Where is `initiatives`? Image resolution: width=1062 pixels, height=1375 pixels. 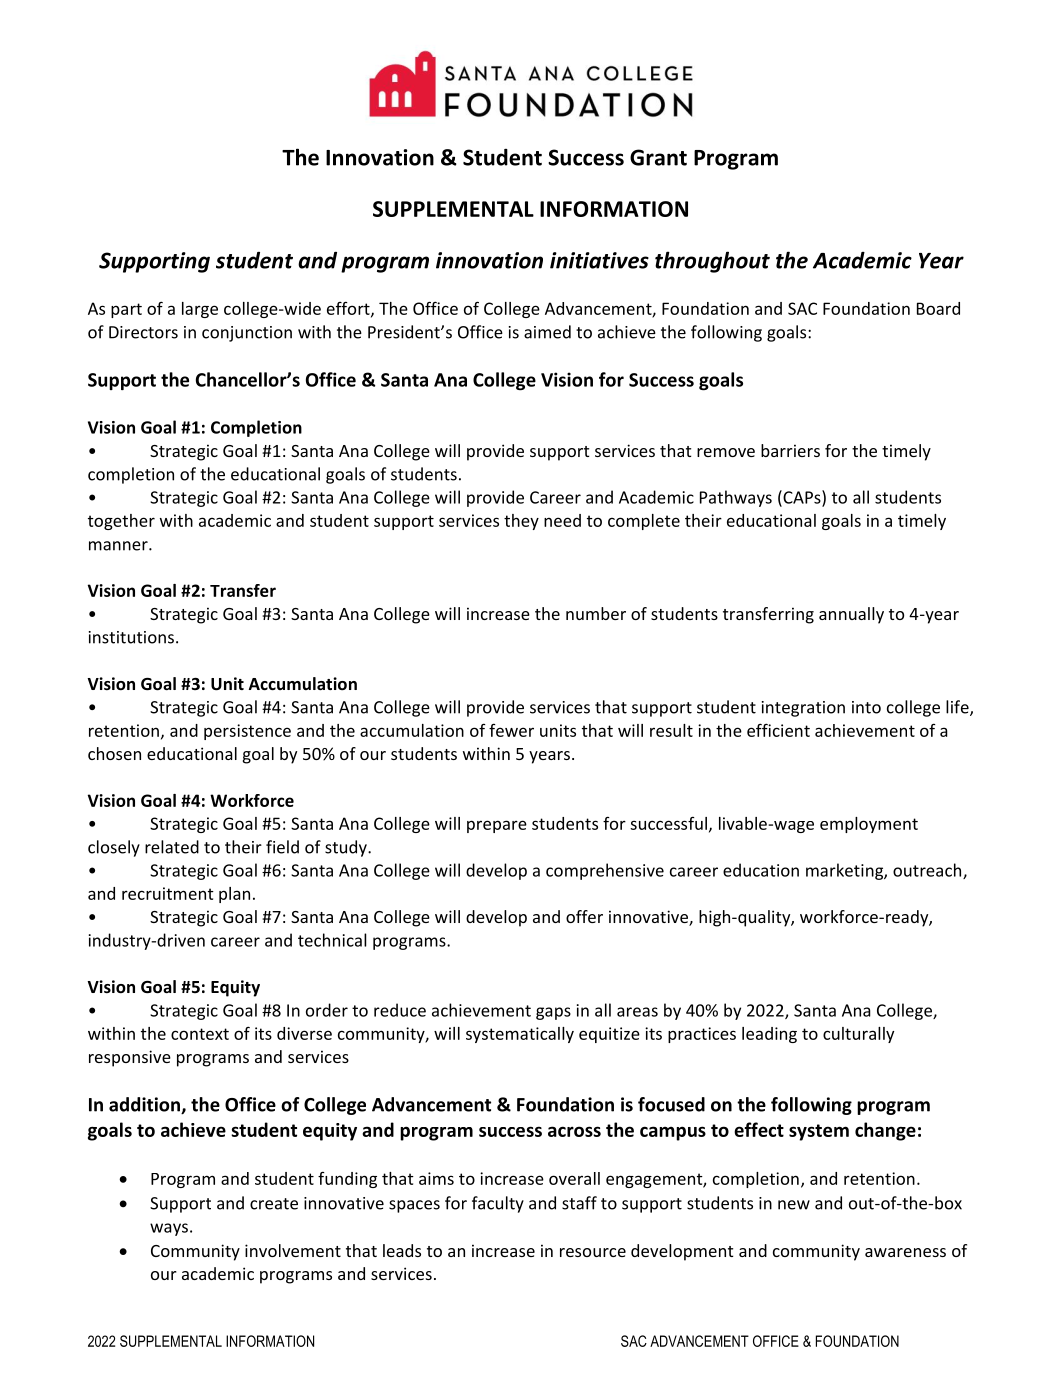
initiatives is located at coordinates (599, 260).
